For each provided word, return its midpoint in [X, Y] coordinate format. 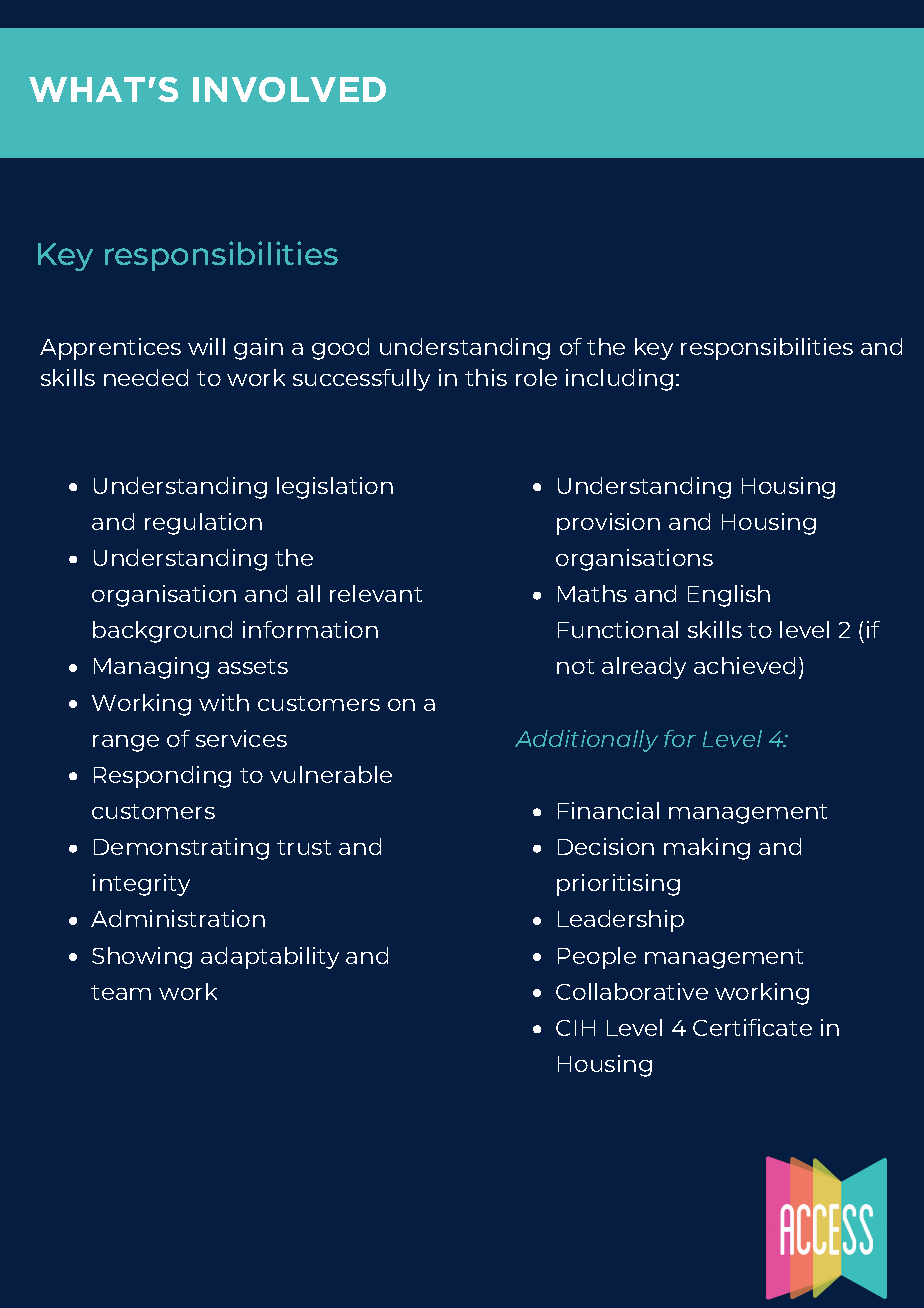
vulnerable [331, 774]
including [619, 380]
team [121, 992]
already [644, 668]
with [224, 702]
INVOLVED [289, 89]
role [536, 377]
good [340, 349]
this [486, 377]
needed [146, 377]
